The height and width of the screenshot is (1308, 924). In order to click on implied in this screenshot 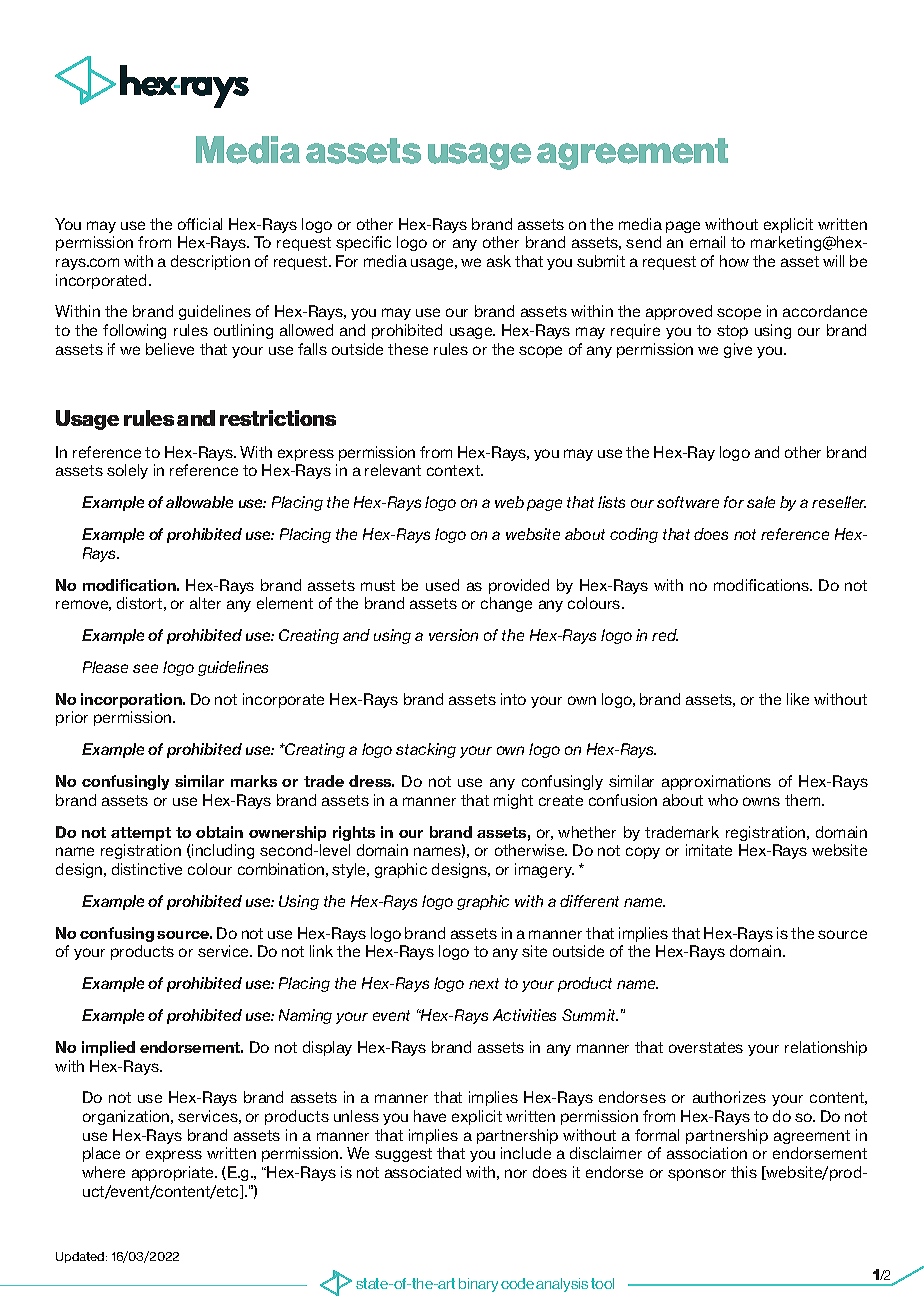, I will do `click(108, 1048)`.
